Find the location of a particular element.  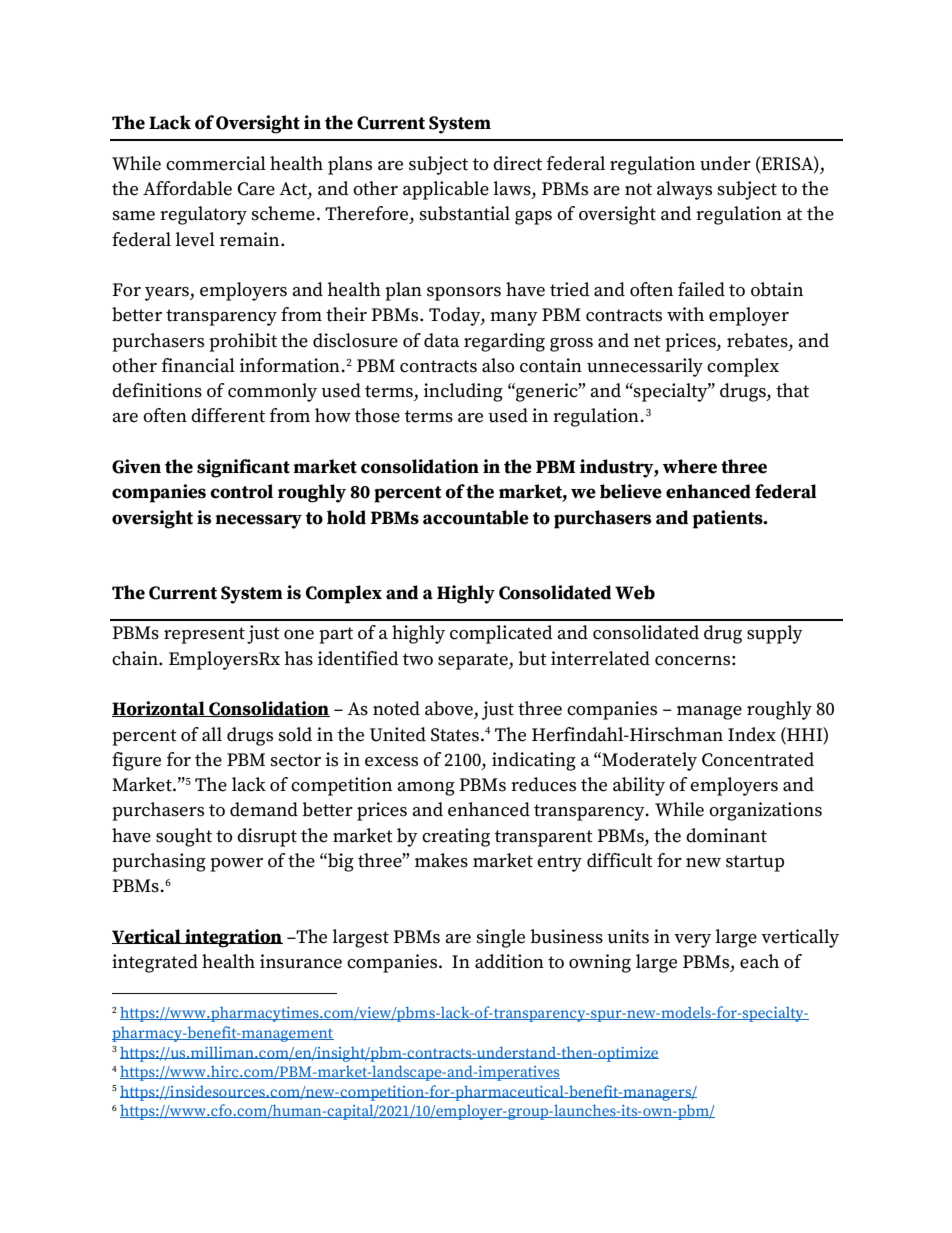

necessary is located at coordinates (258, 521).
